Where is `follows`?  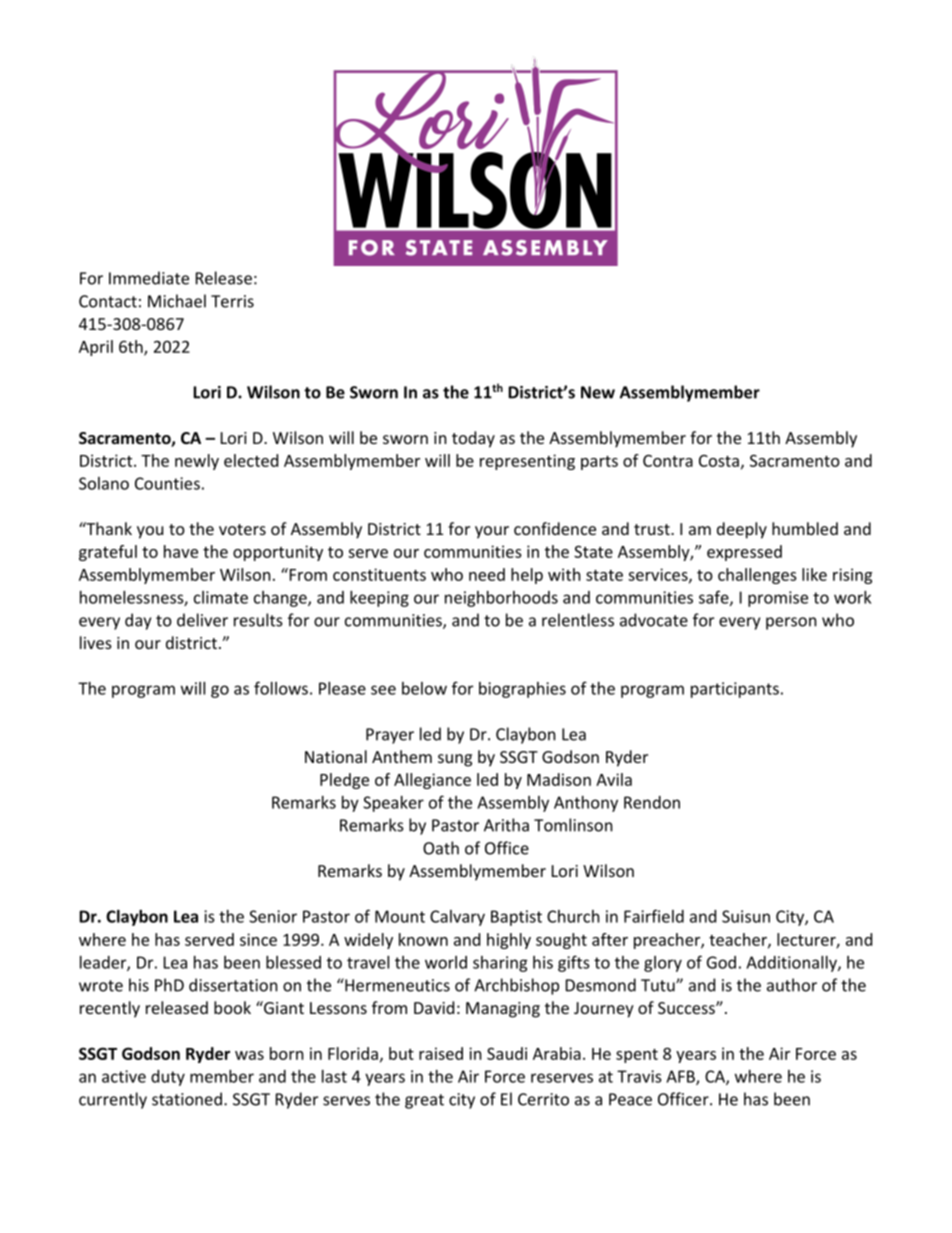 follows is located at coordinates (281, 688).
